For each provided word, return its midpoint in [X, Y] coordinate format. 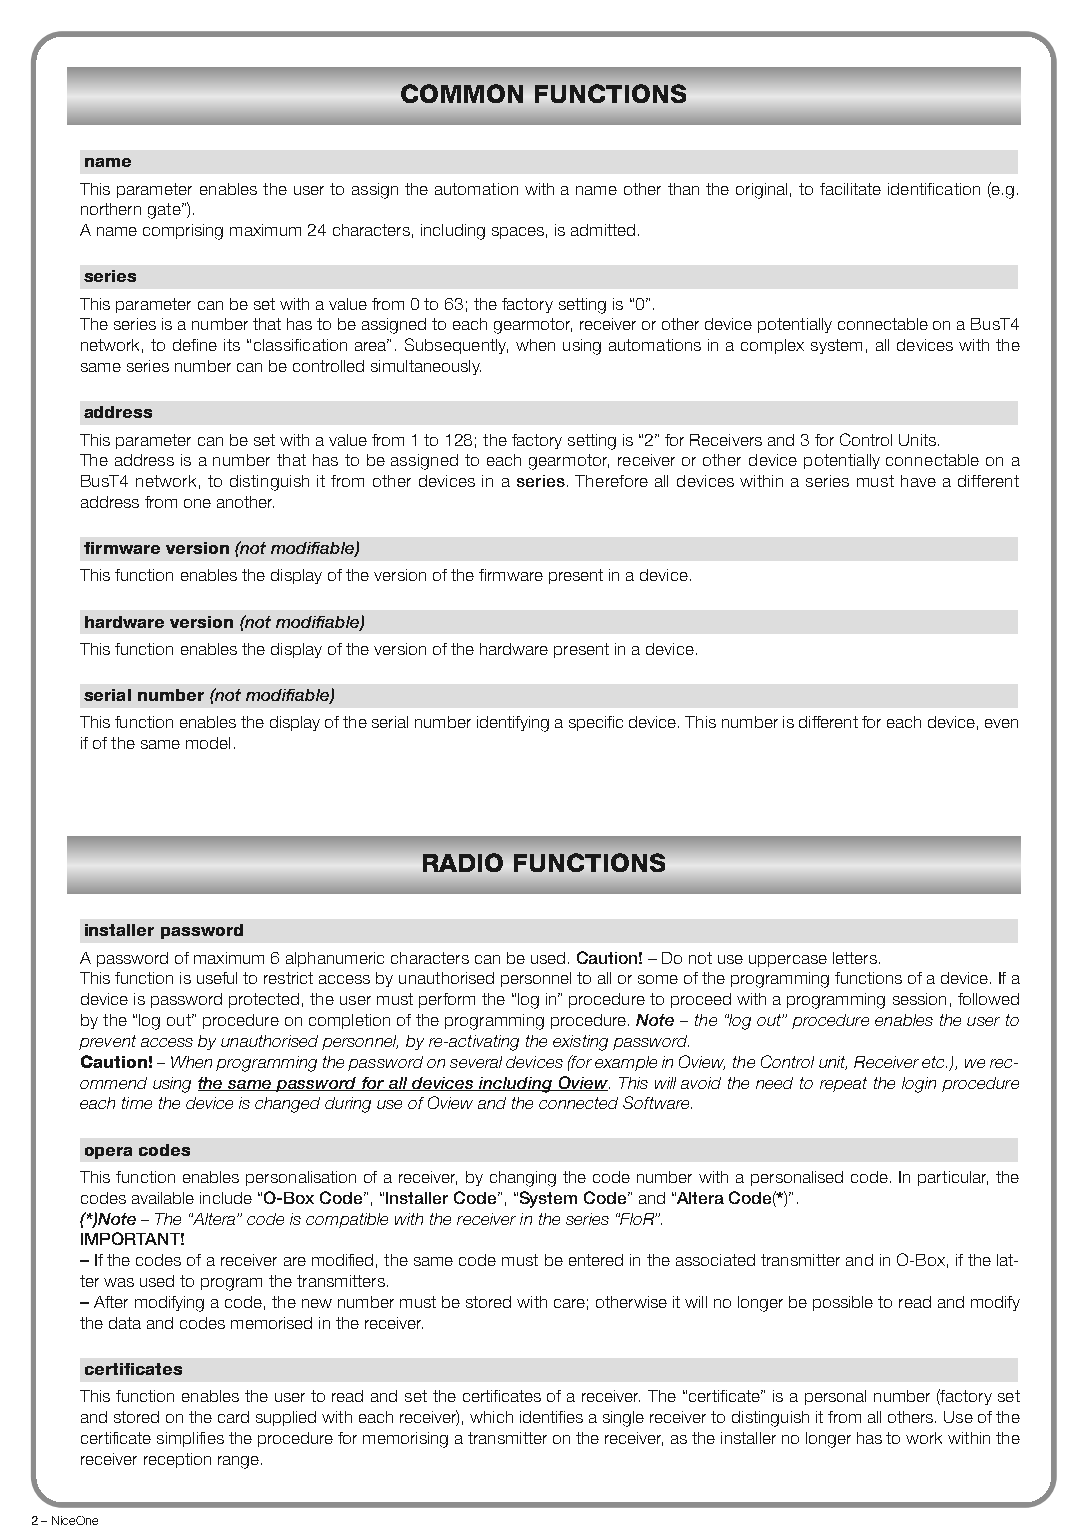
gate [165, 211]
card [233, 1417]
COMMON [462, 93]
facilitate [850, 189]
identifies [551, 1417]
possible [843, 1303]
